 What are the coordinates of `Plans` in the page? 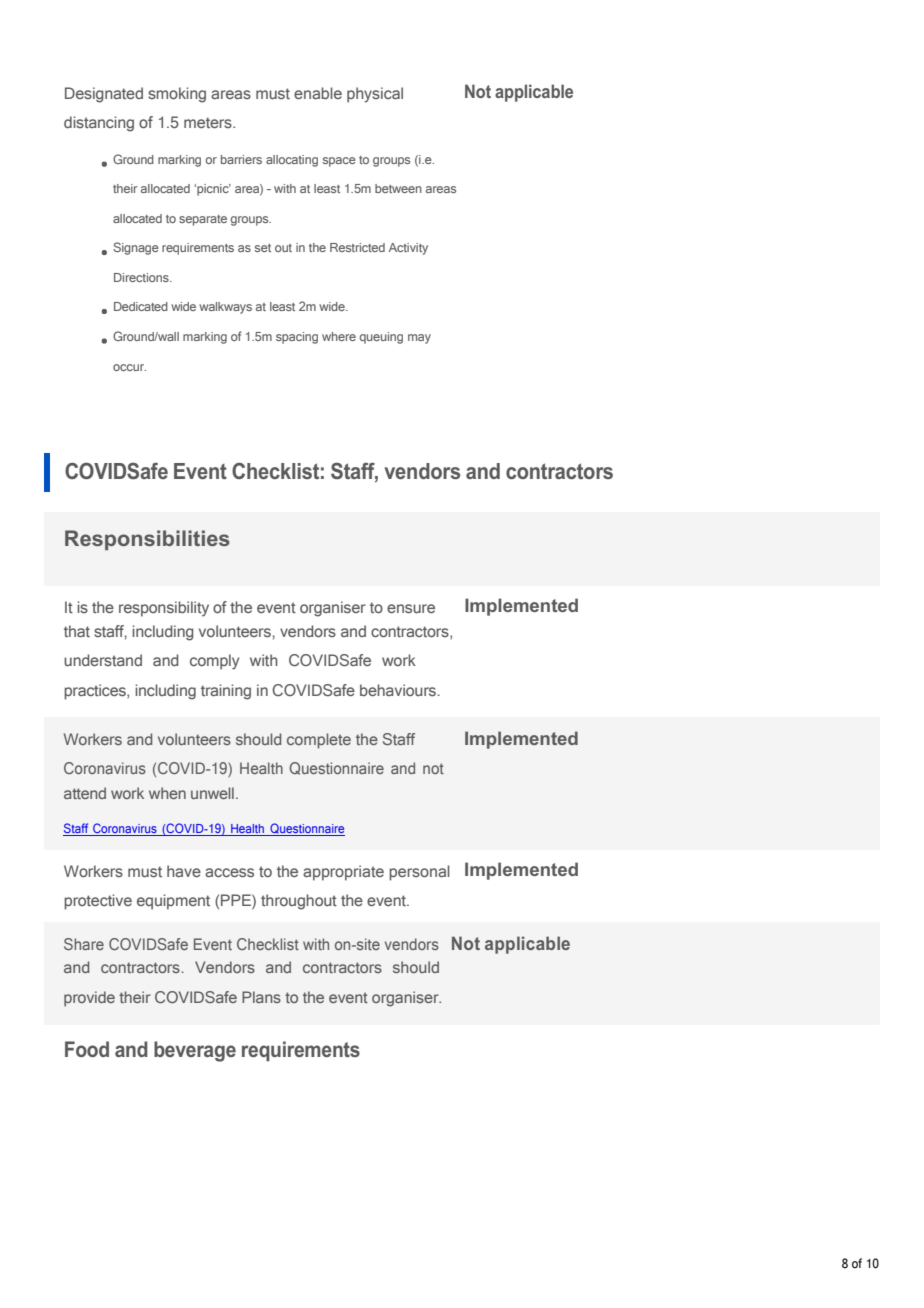 It's located at (261, 997).
